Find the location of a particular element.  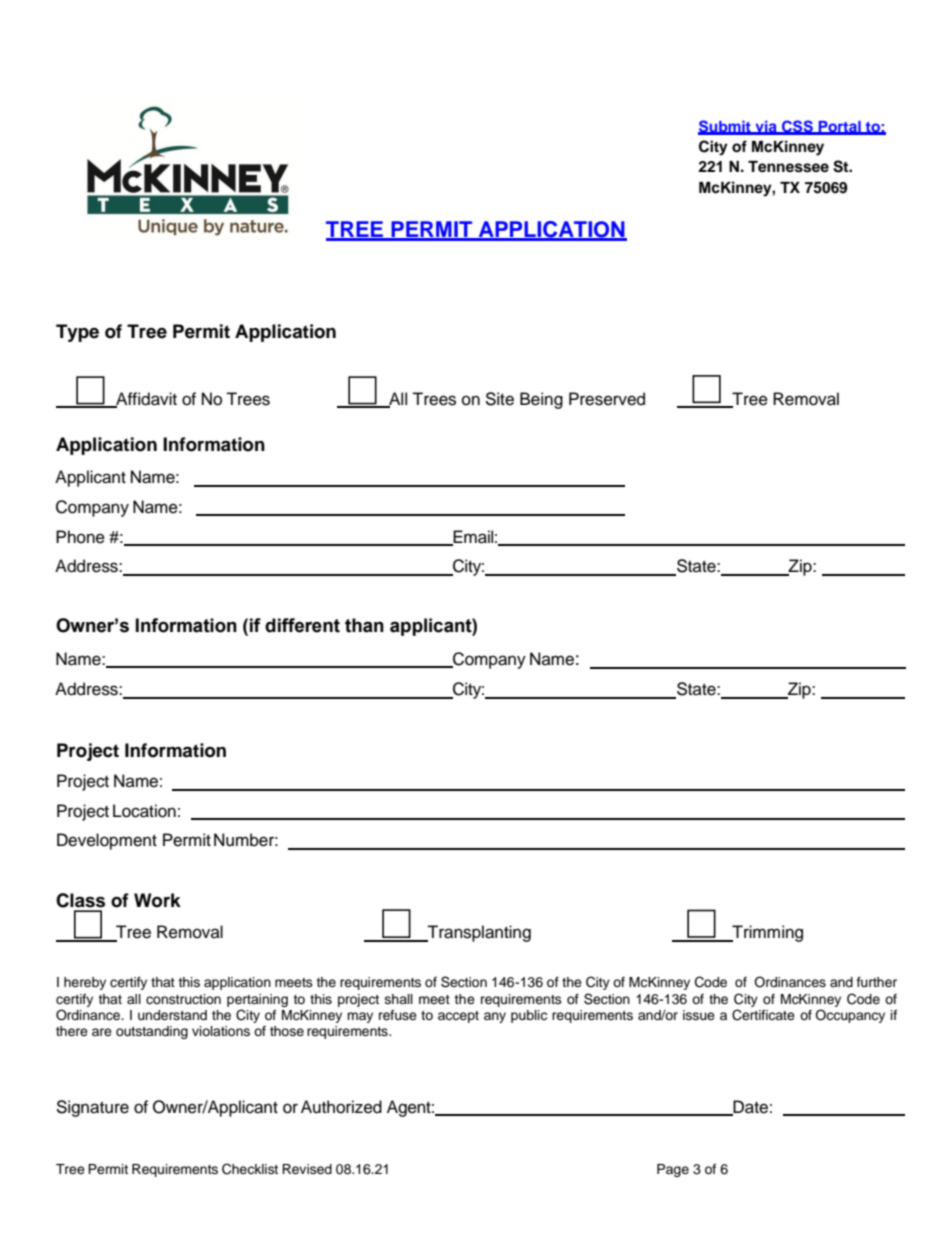

Tennessee is located at coordinates (788, 167).
